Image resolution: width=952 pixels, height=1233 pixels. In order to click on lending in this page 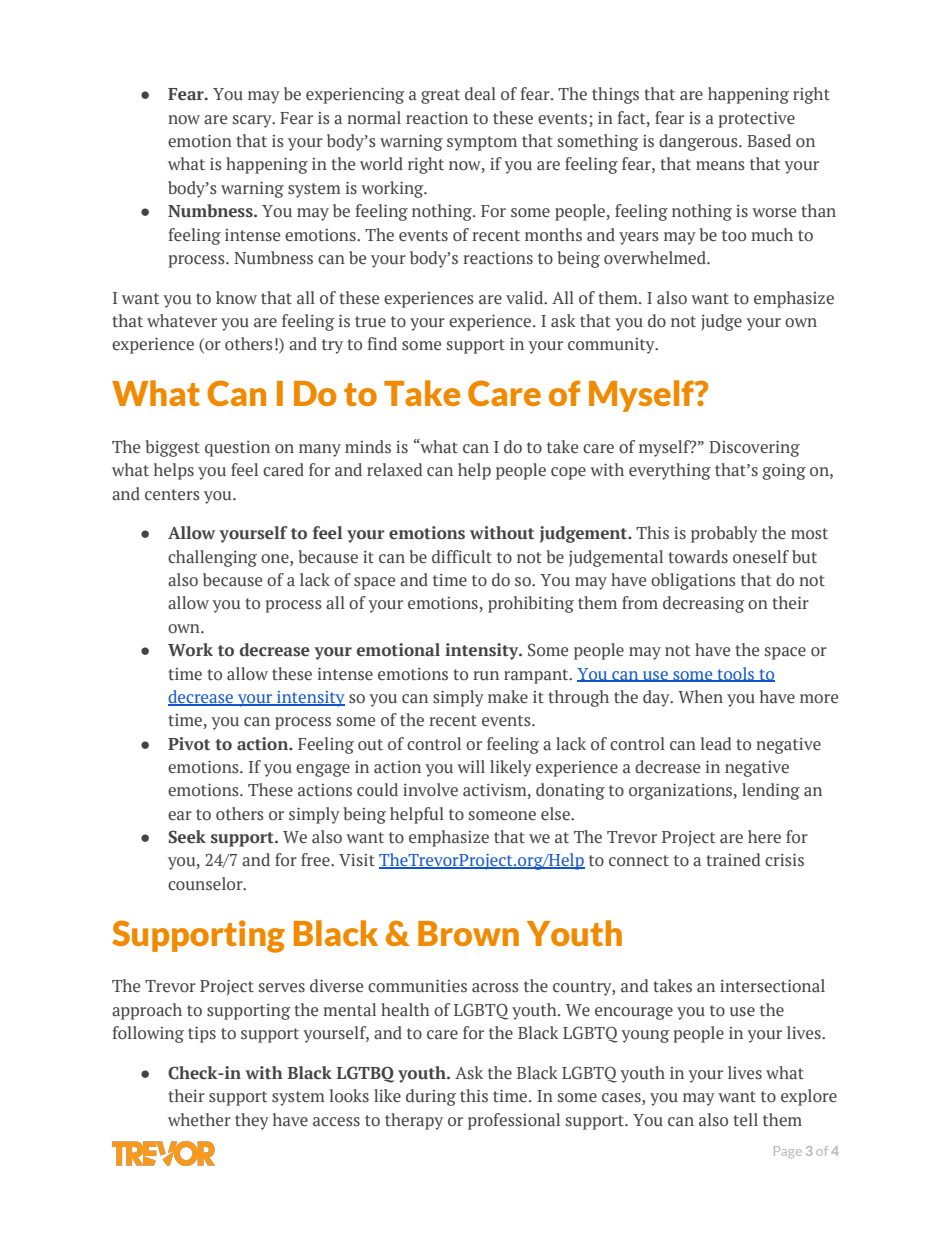, I will do `click(771, 791)`.
